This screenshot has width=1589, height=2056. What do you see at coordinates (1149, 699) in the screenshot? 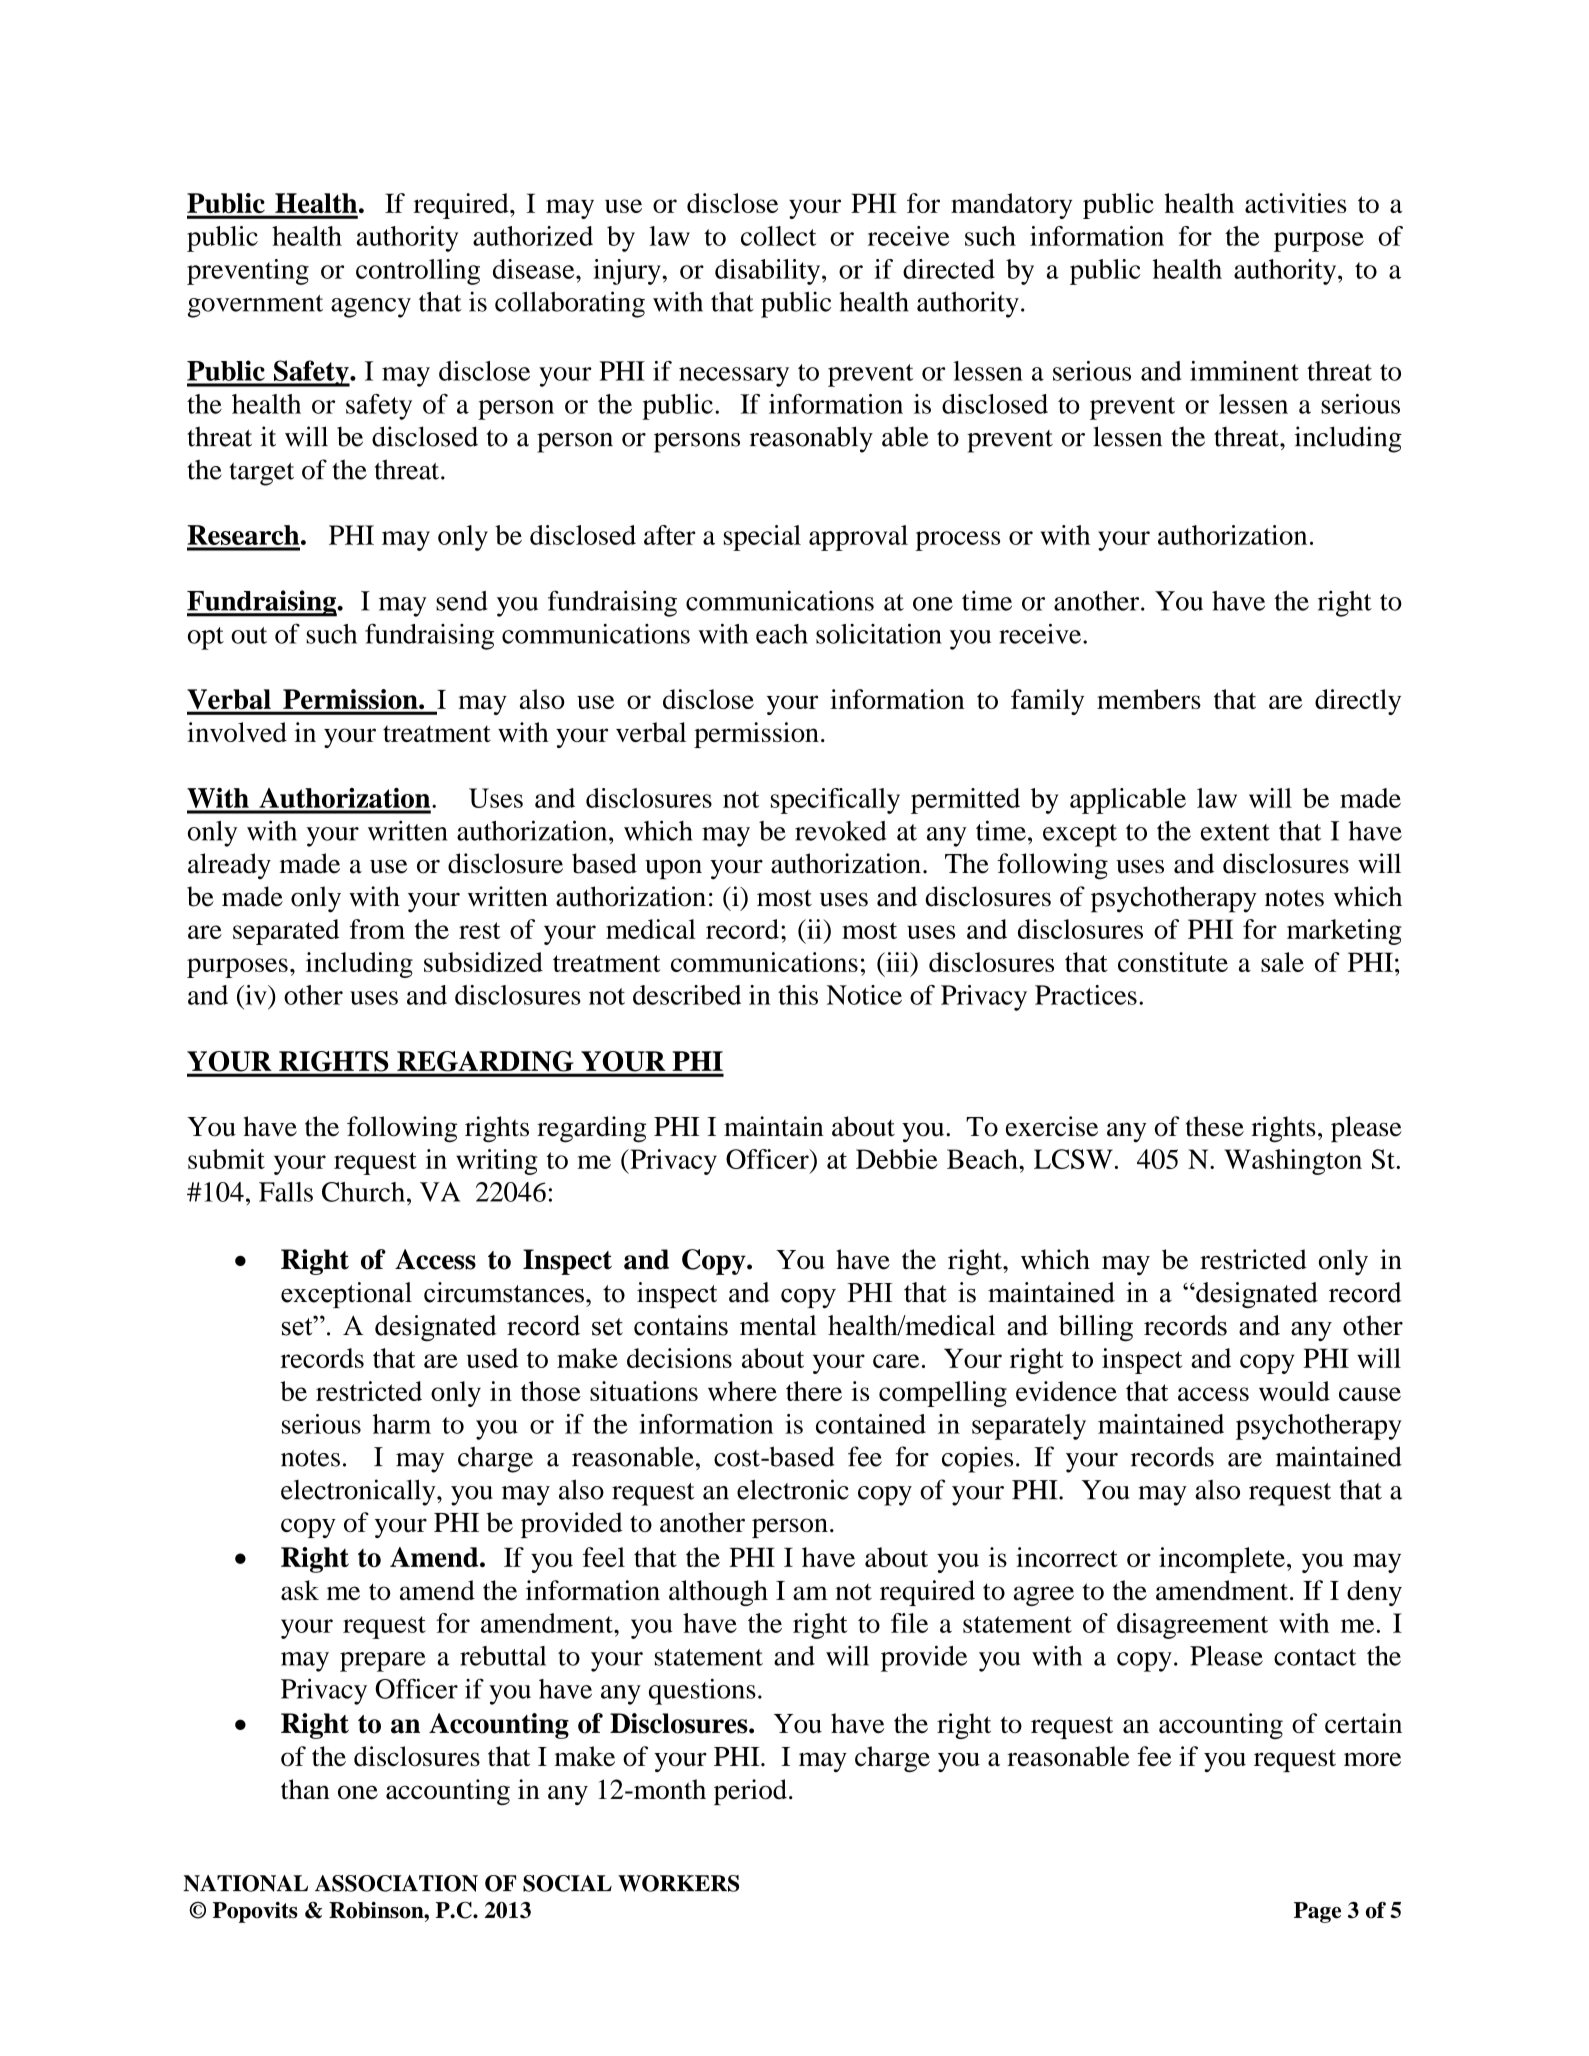
I see `members` at bounding box center [1149, 699].
